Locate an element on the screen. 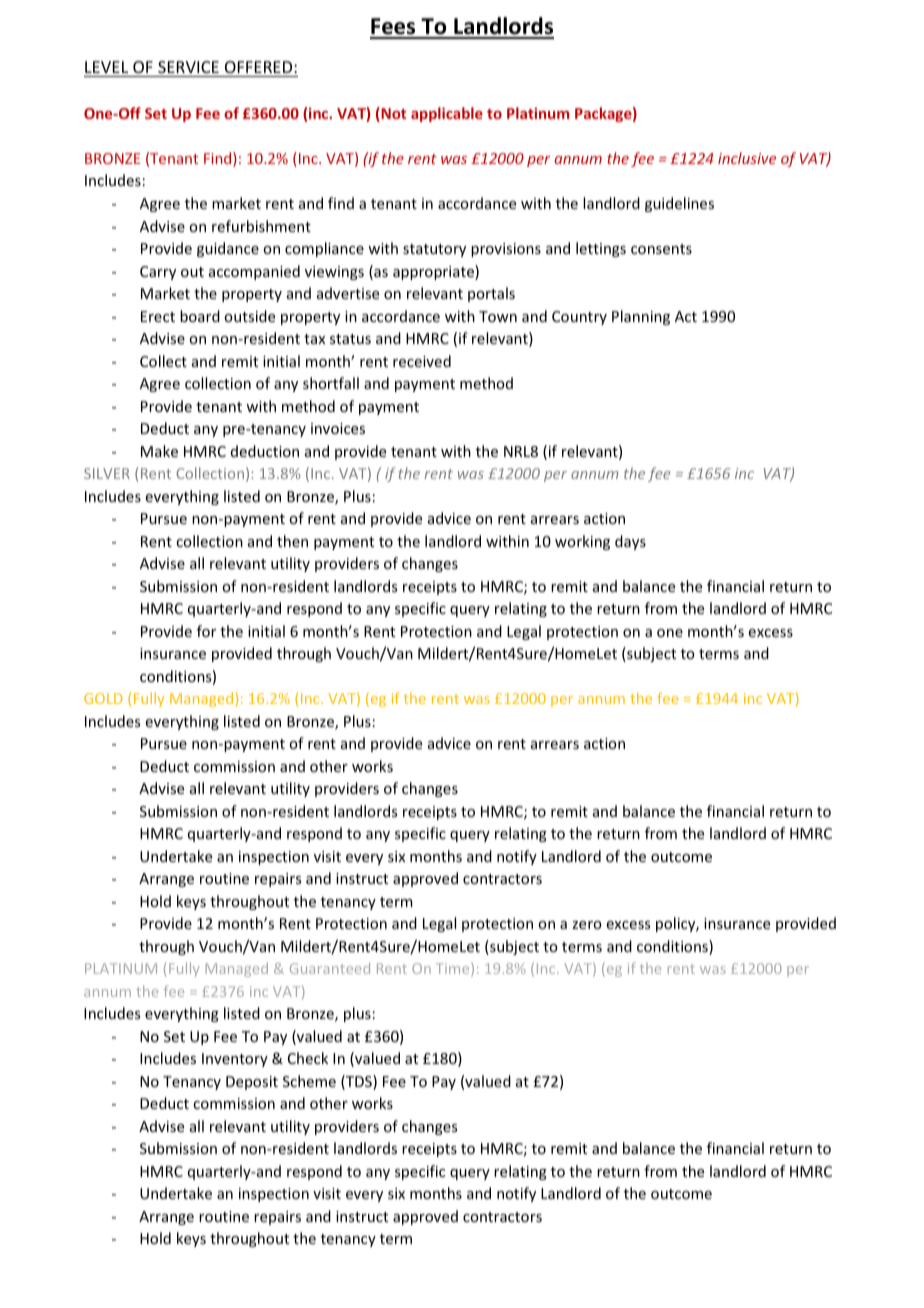  applicable is located at coordinates (447, 114).
